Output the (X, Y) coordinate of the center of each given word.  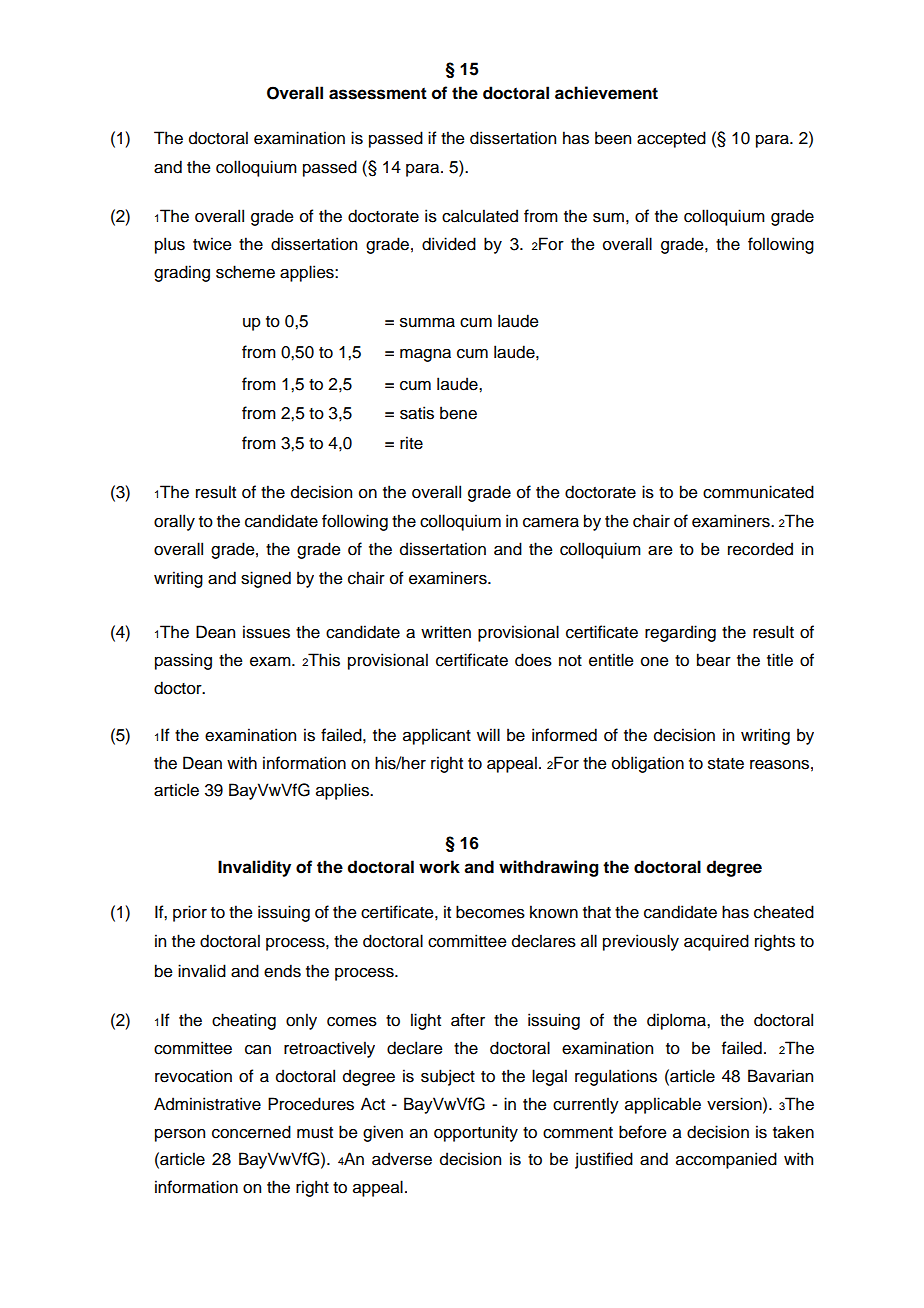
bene (458, 413)
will (488, 734)
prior (190, 913)
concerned (251, 1132)
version (735, 1104)
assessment (378, 93)
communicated (758, 492)
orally (174, 522)
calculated (480, 216)
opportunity (476, 1133)
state (726, 764)
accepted (671, 139)
